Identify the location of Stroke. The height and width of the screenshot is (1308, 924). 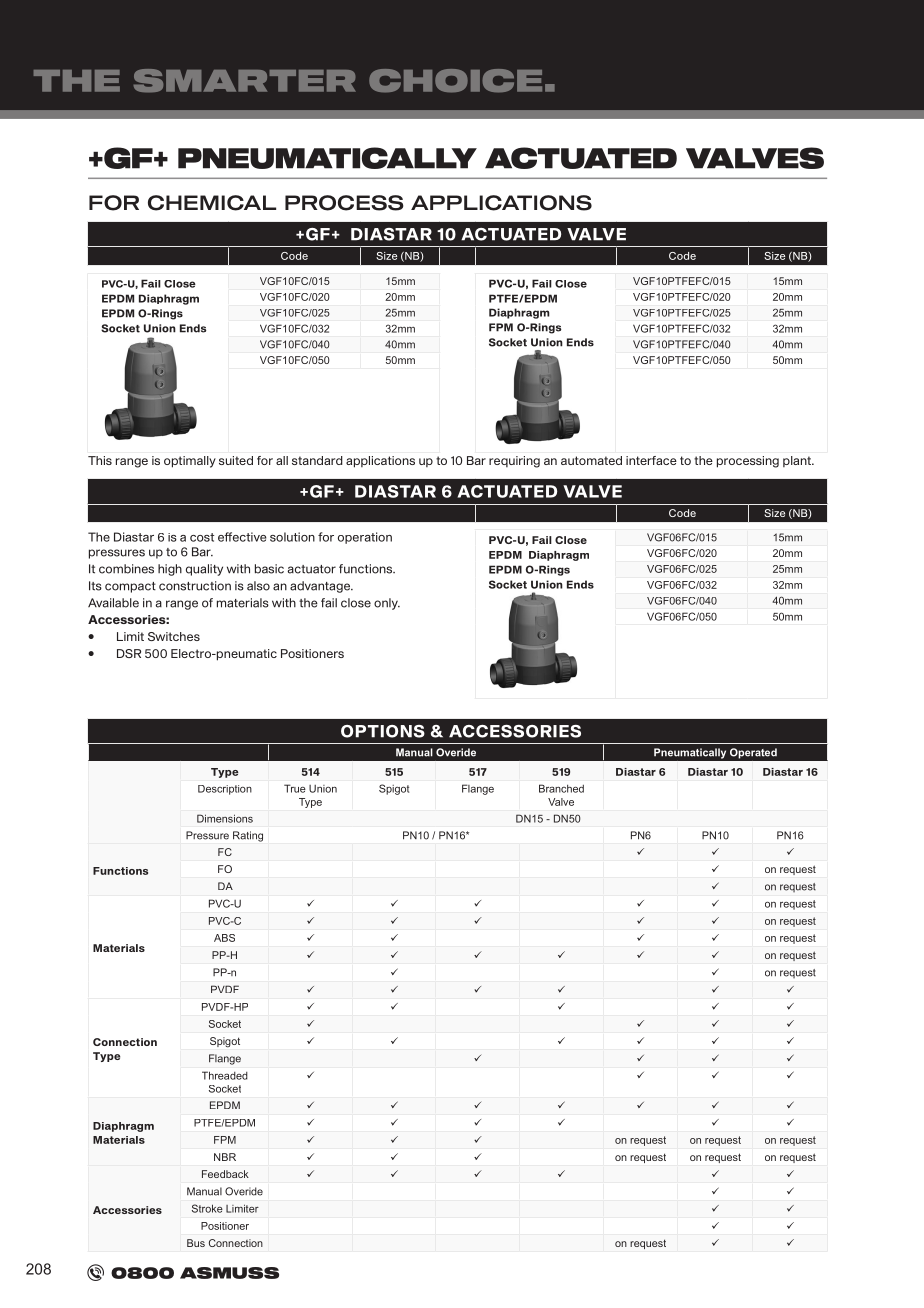
(207, 1208).
